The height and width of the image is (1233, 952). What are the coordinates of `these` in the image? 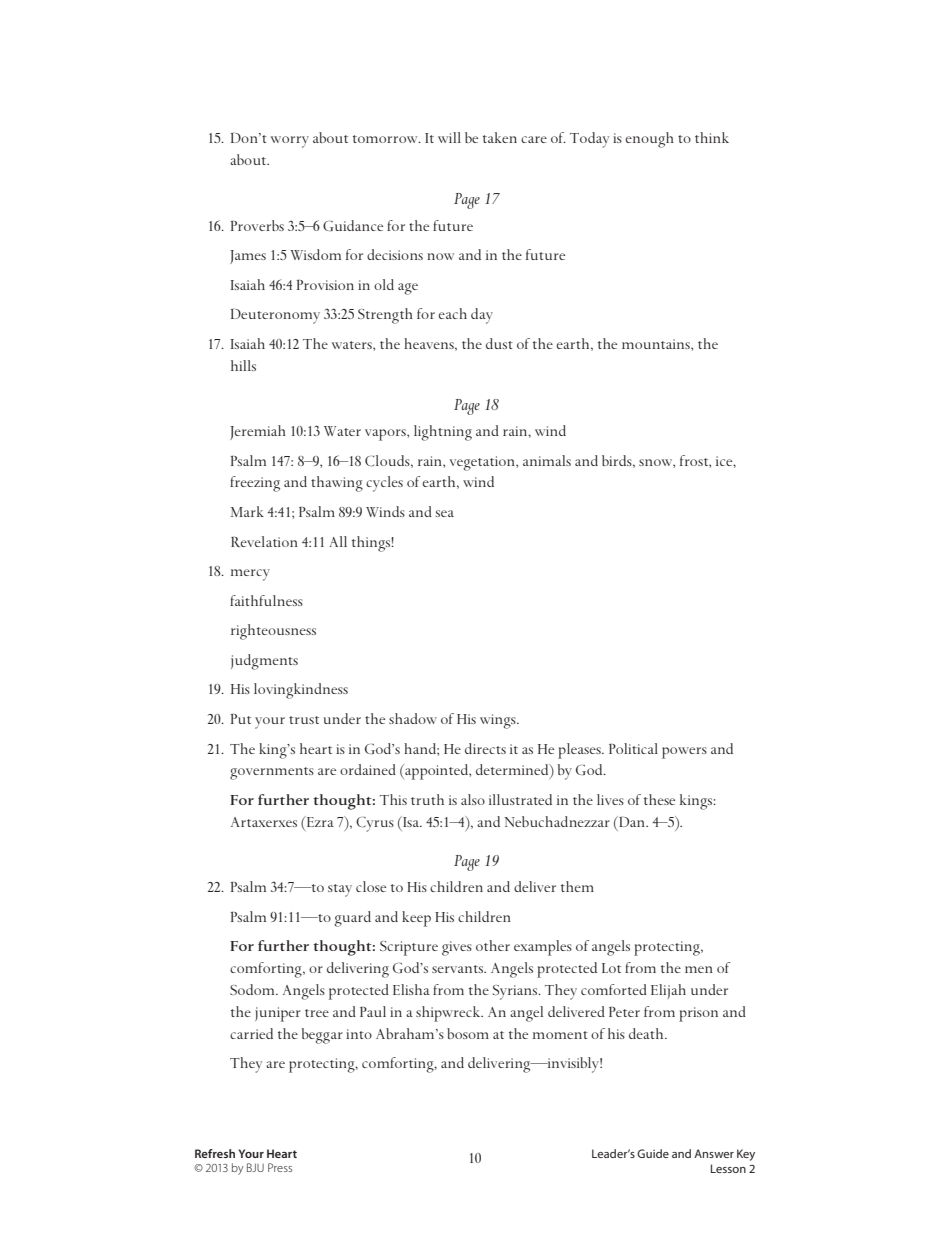 It's located at (659, 799).
